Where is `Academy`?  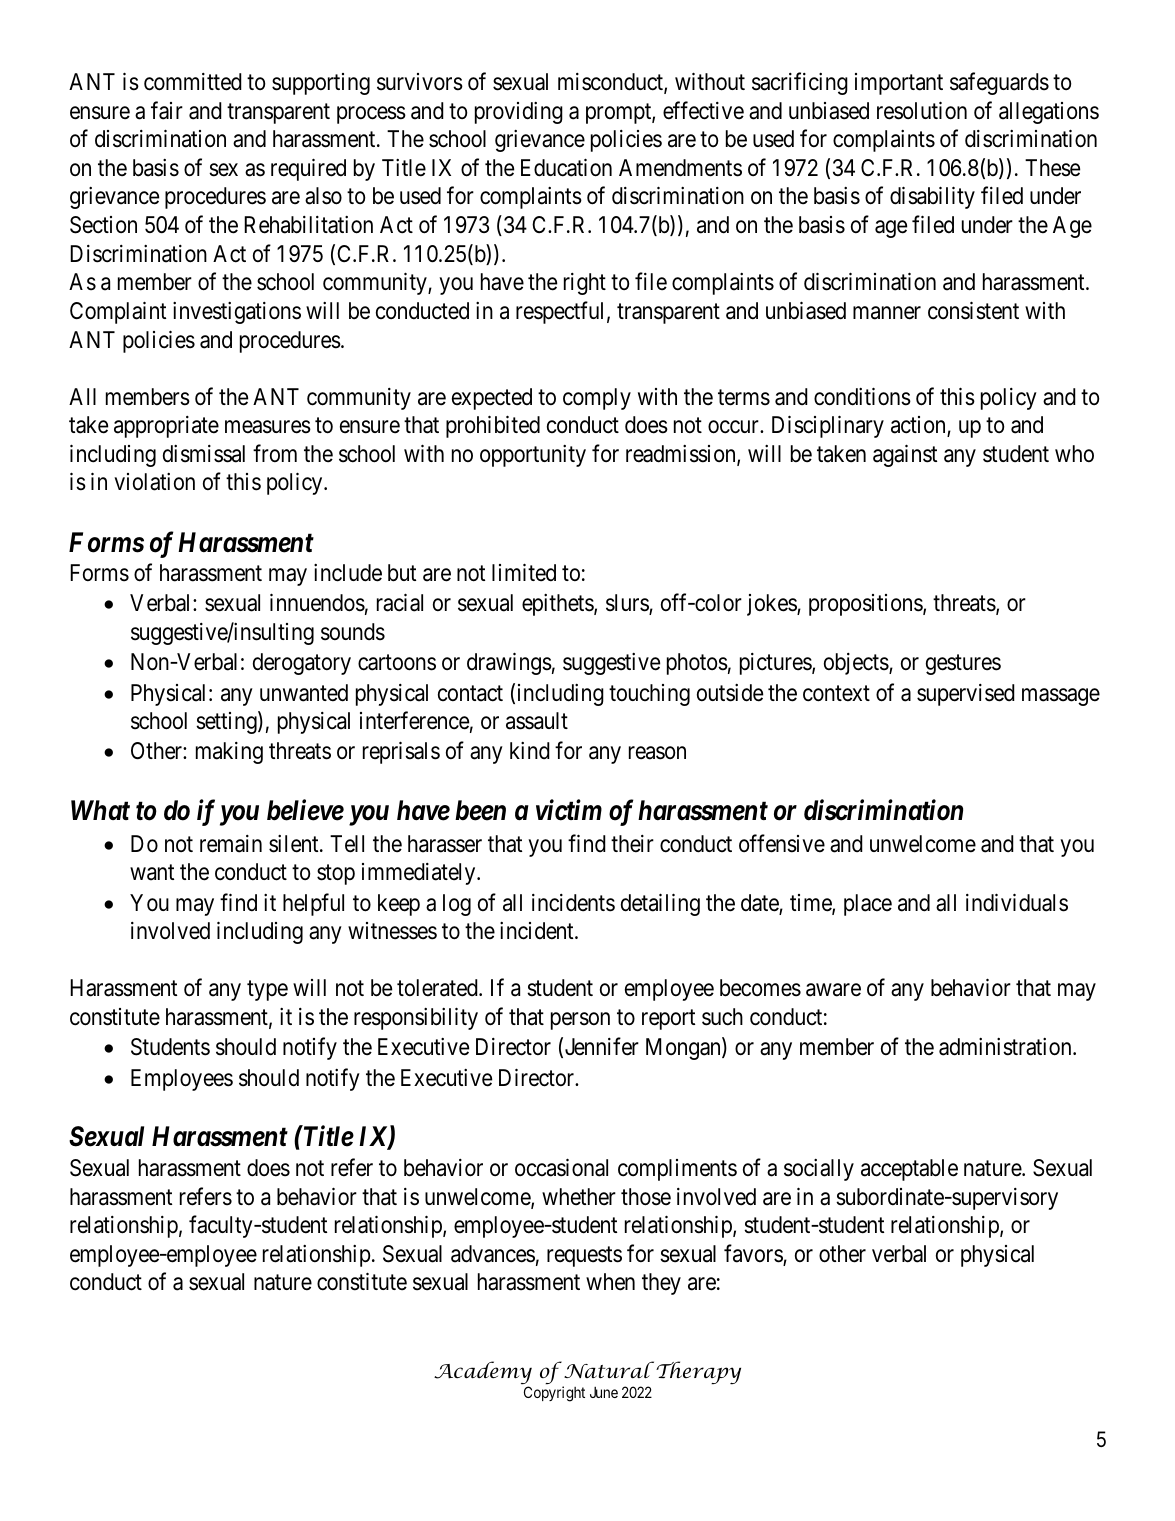
Academy is located at coordinates (483, 1374).
